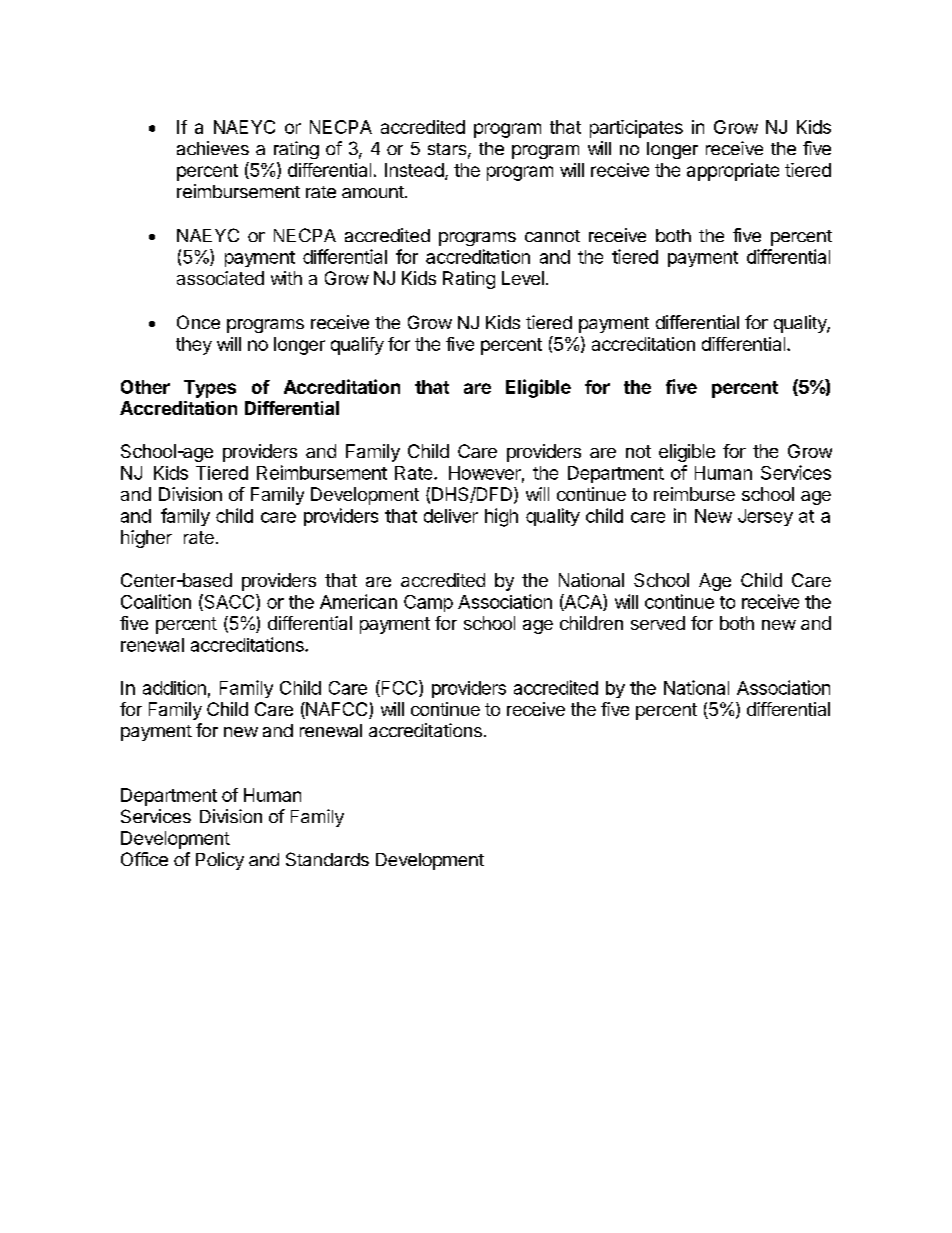  What do you see at coordinates (327, 859) in the screenshot?
I see `Standards` at bounding box center [327, 859].
